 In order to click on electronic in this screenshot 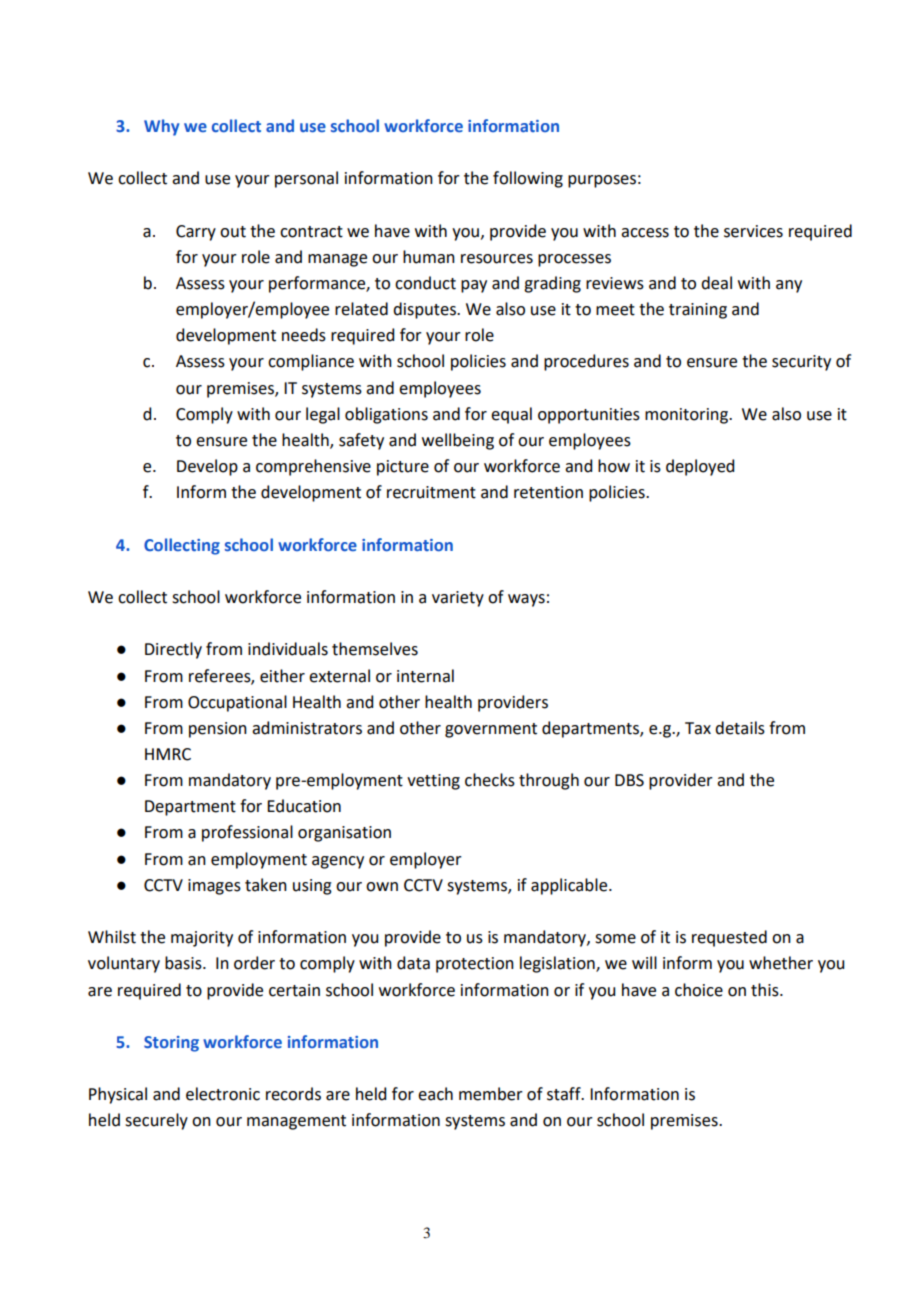, I will do `click(223, 1094)`.
